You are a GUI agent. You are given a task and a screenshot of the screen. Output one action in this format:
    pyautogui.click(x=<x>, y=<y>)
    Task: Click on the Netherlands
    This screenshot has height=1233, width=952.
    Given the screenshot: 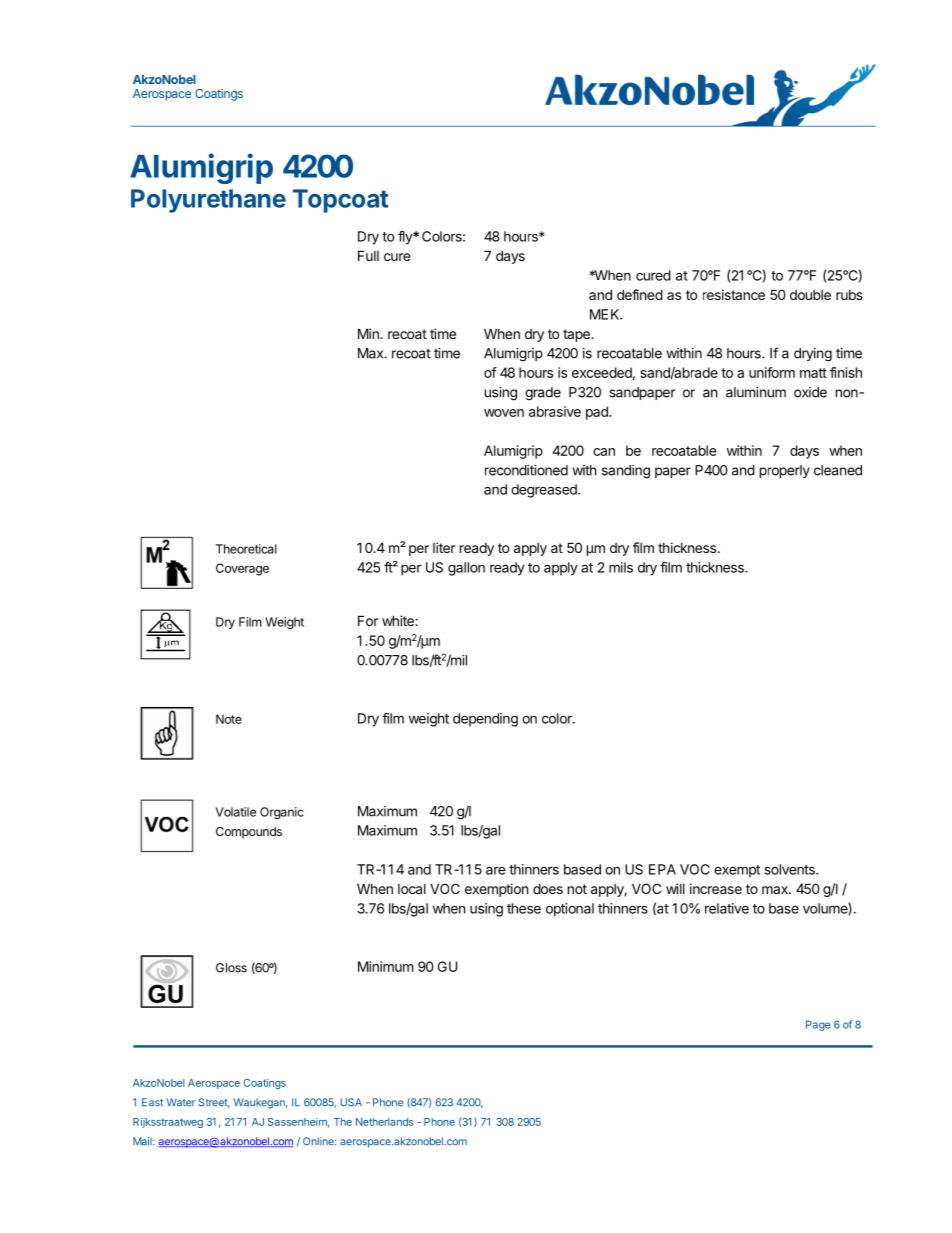 What is the action you would take?
    pyautogui.click(x=385, y=1122)
